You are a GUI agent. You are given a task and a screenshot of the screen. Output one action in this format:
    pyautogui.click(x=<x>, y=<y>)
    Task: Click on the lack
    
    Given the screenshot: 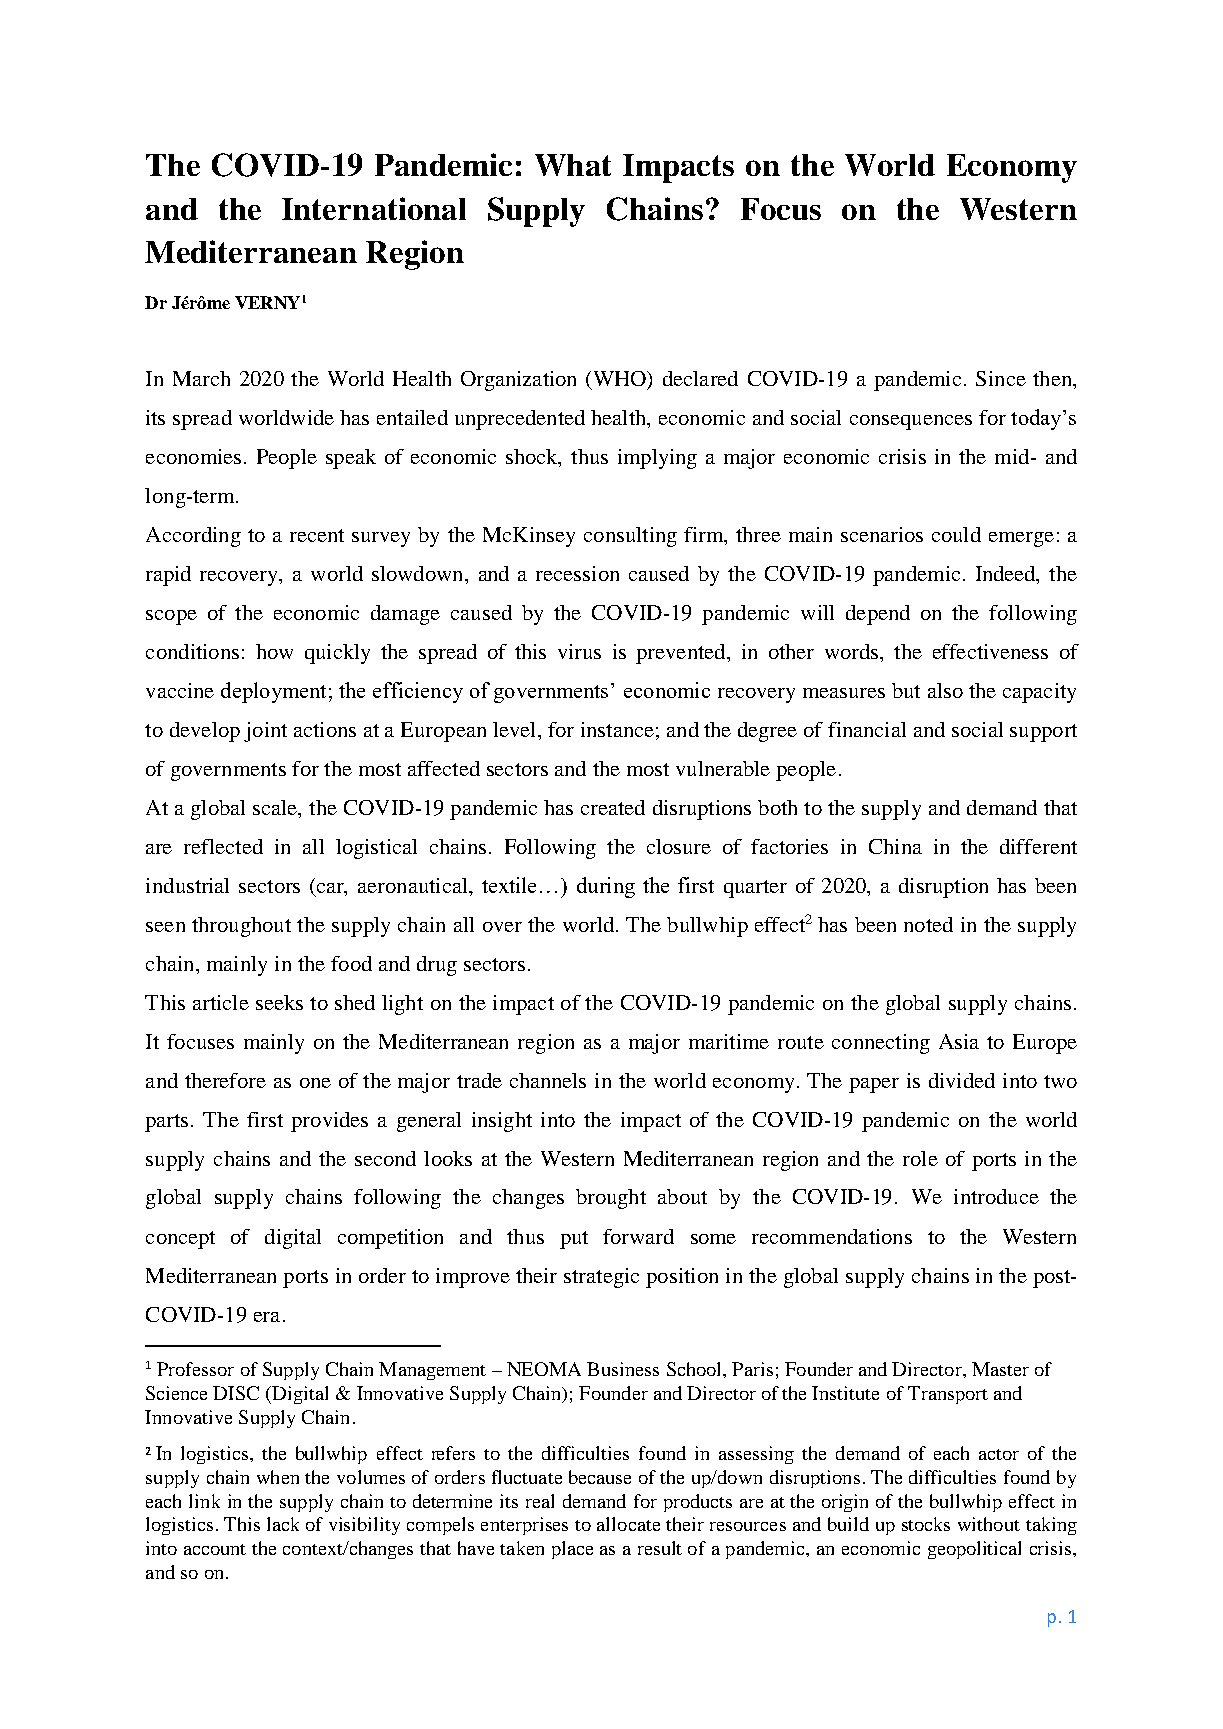 What is the action you would take?
    pyautogui.click(x=283, y=1524)
